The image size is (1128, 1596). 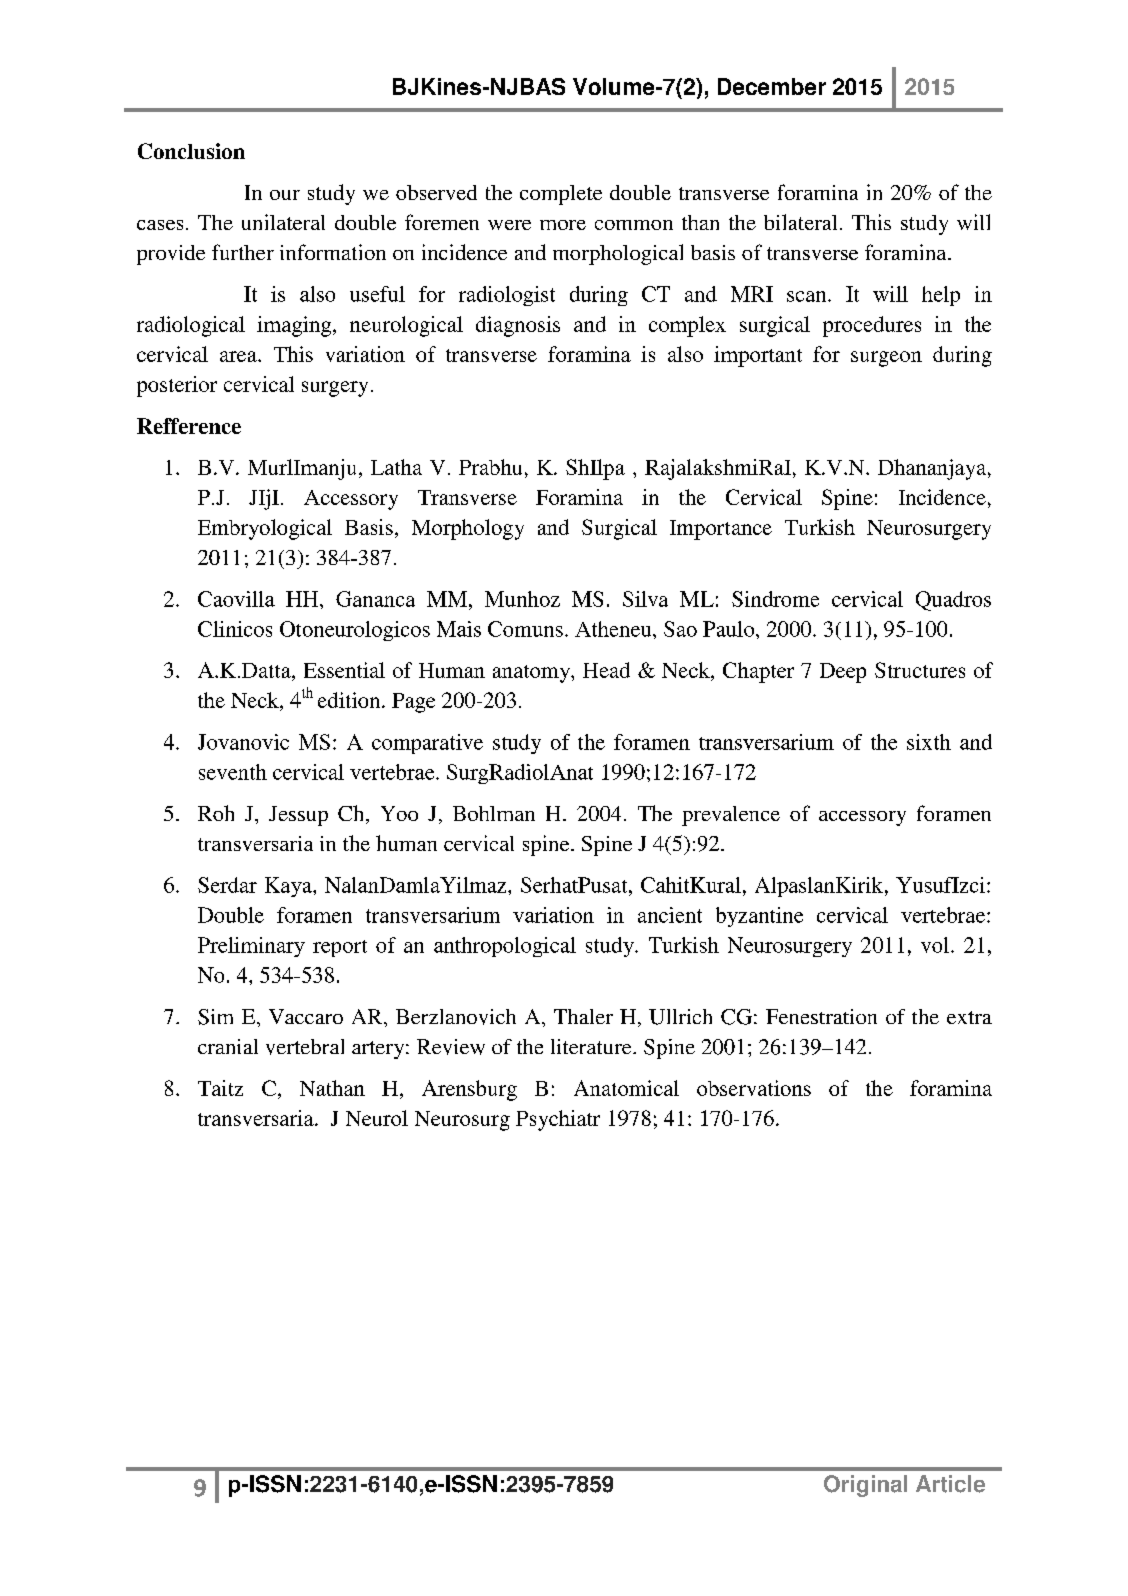 What do you see at coordinates (865, 1486) in the screenshot?
I see `Original` at bounding box center [865, 1486].
